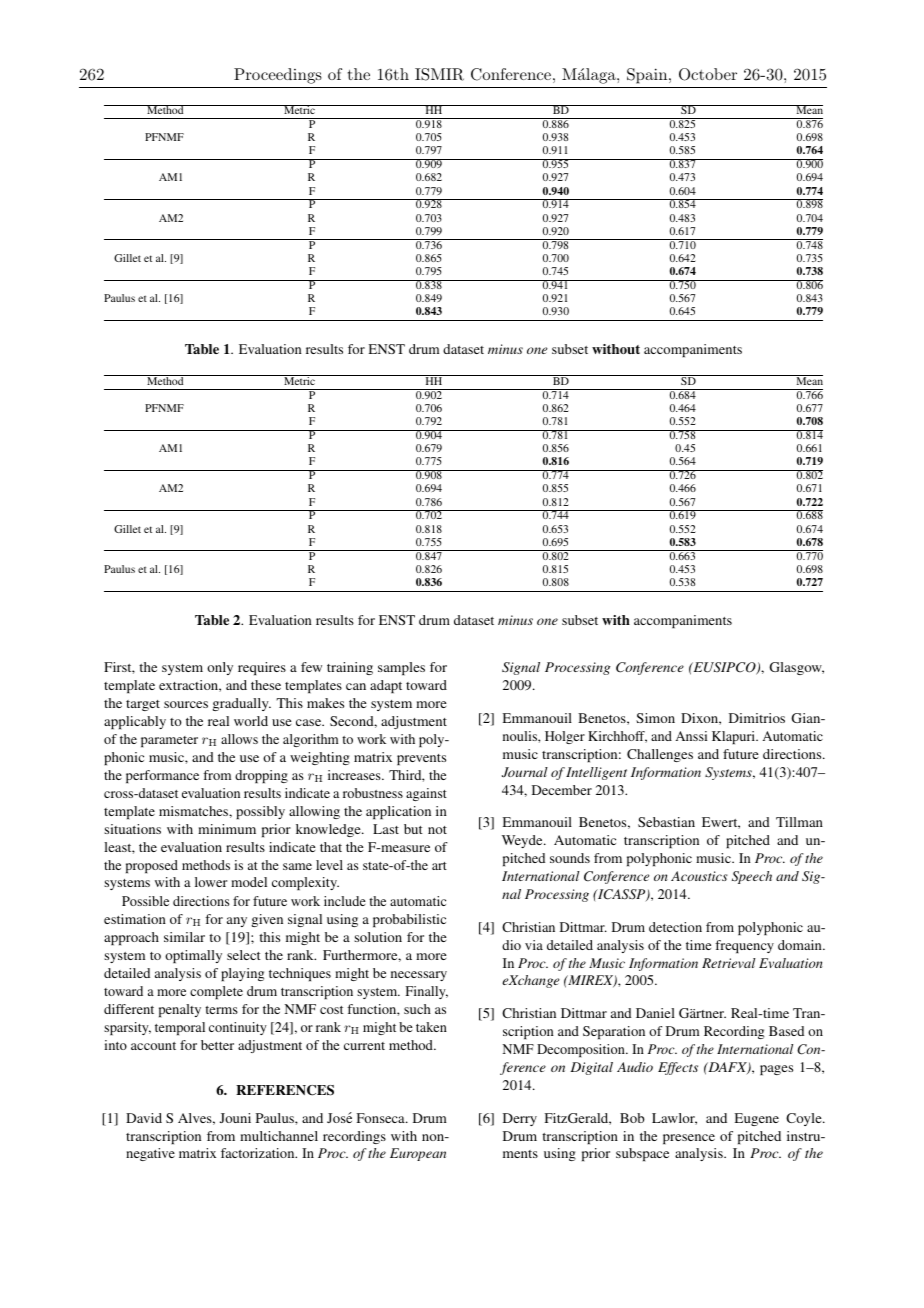 This screenshot has width=924, height=1308. I want to click on Dimitrios, so click(757, 718).
